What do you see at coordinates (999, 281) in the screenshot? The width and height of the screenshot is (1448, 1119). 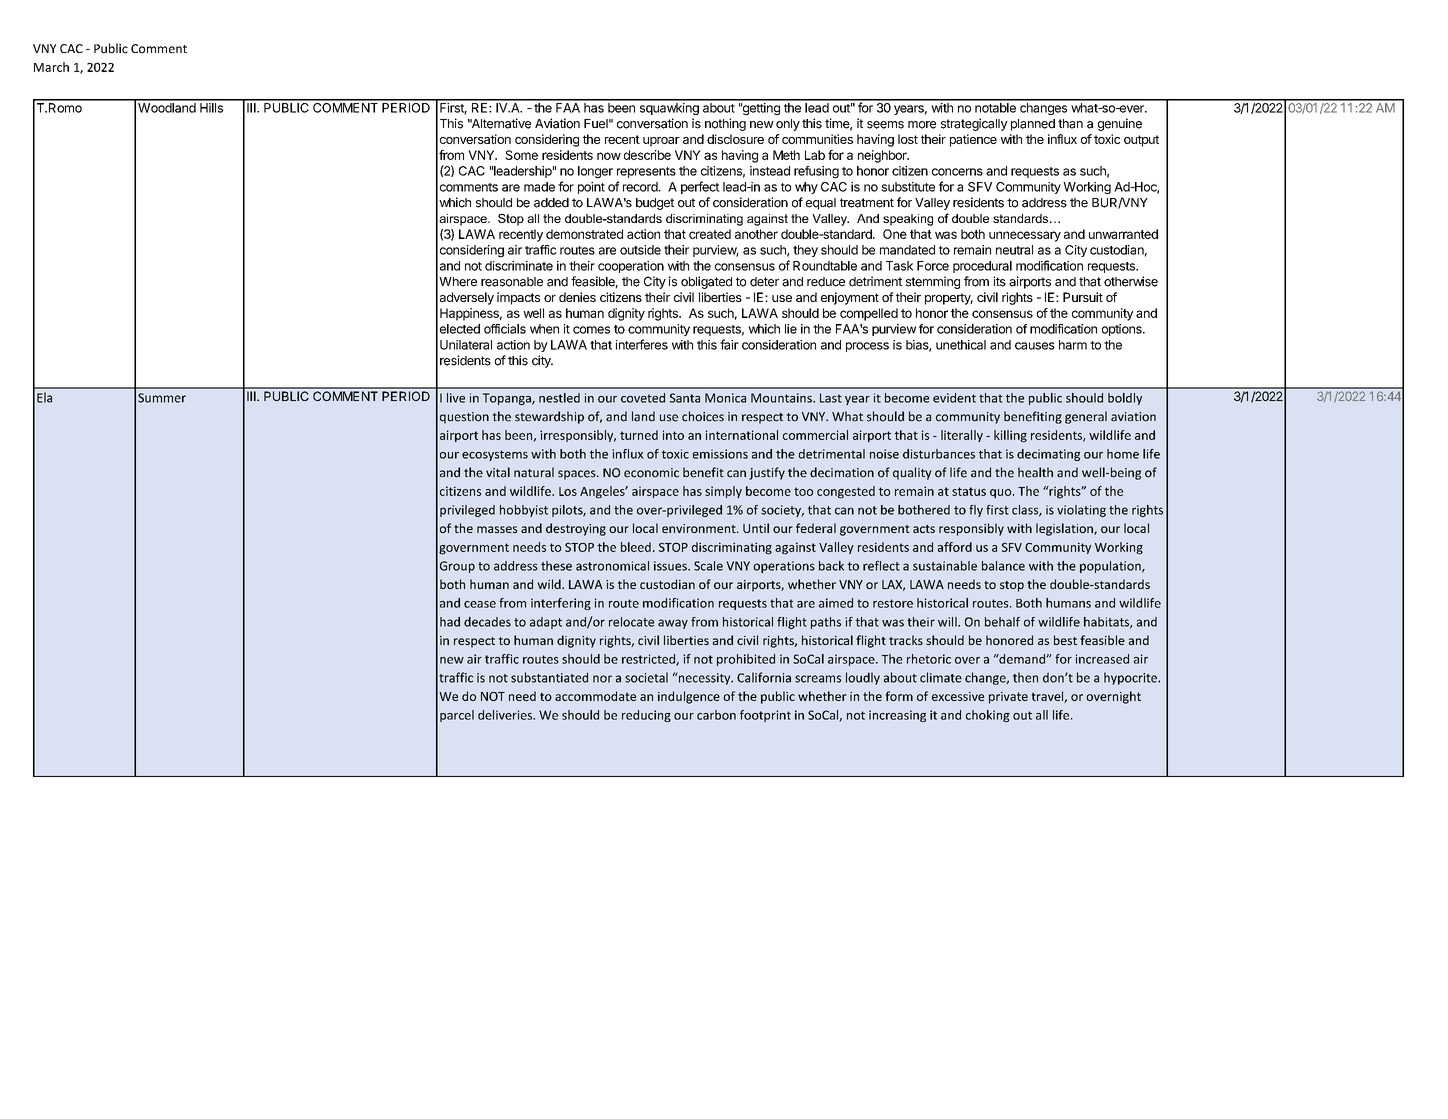 I see `its` at bounding box center [999, 281].
